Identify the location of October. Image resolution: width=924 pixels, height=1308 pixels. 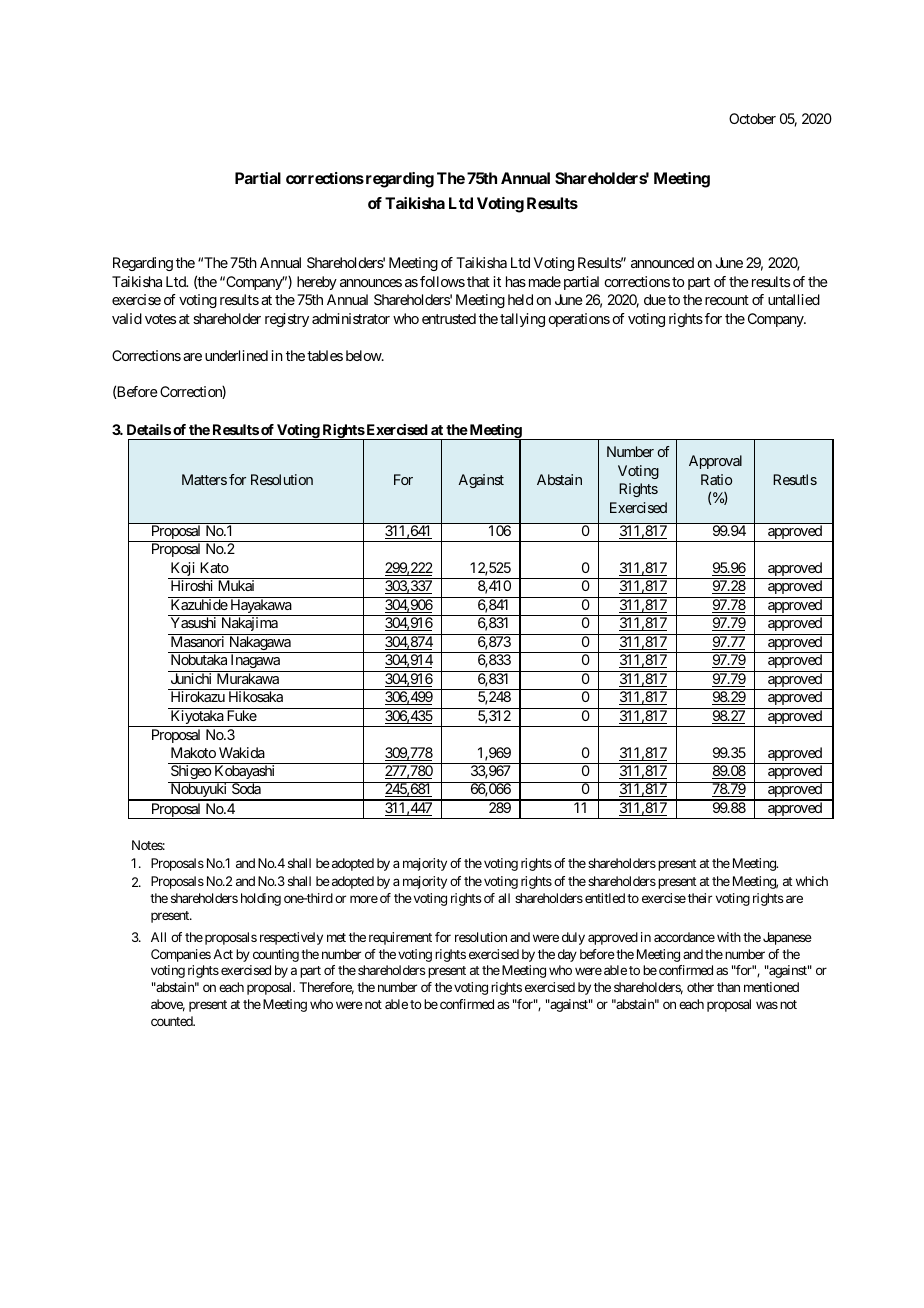
(752, 118).
